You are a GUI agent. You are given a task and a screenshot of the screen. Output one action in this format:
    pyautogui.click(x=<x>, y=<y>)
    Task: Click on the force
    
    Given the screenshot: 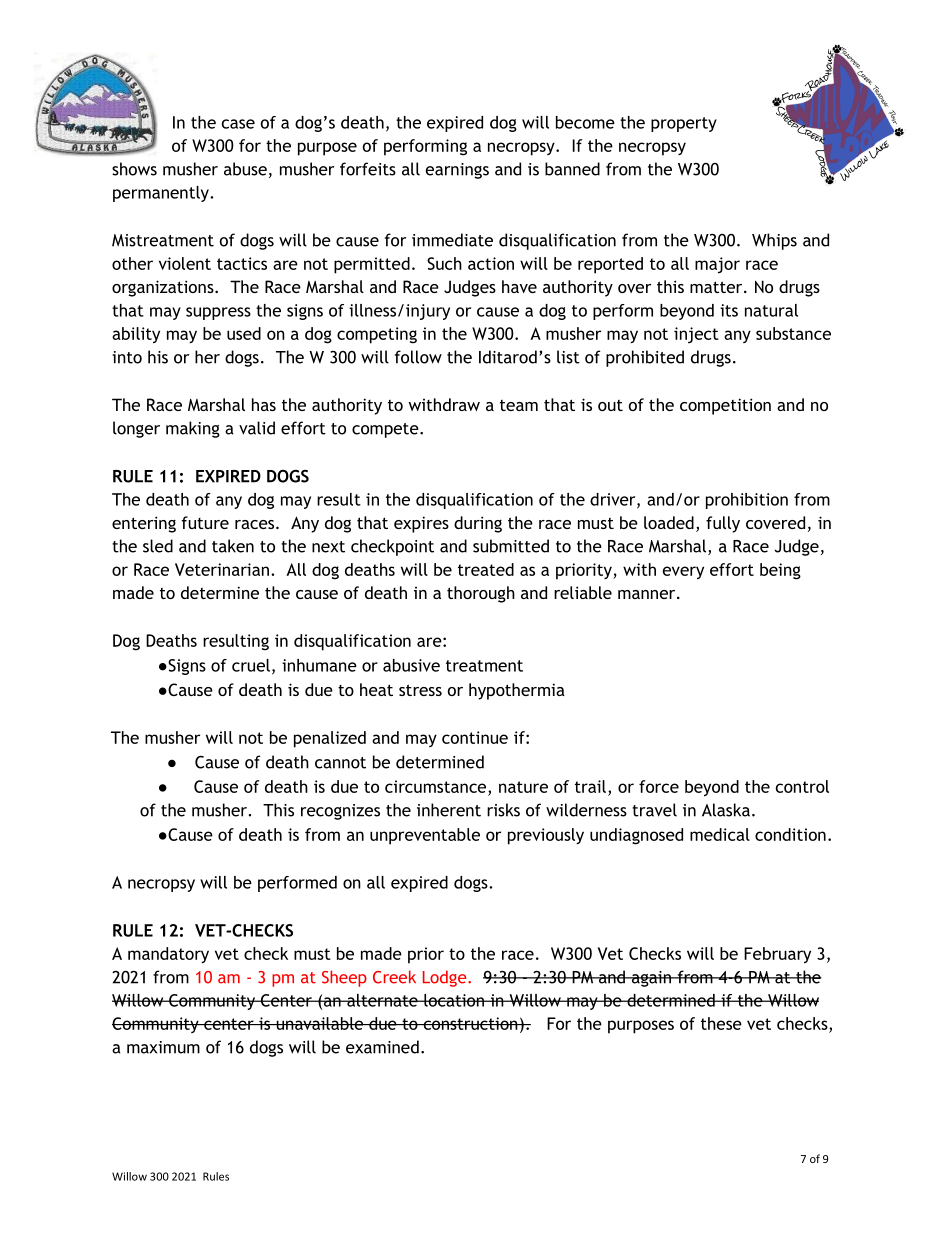 What is the action you would take?
    pyautogui.click(x=659, y=786)
